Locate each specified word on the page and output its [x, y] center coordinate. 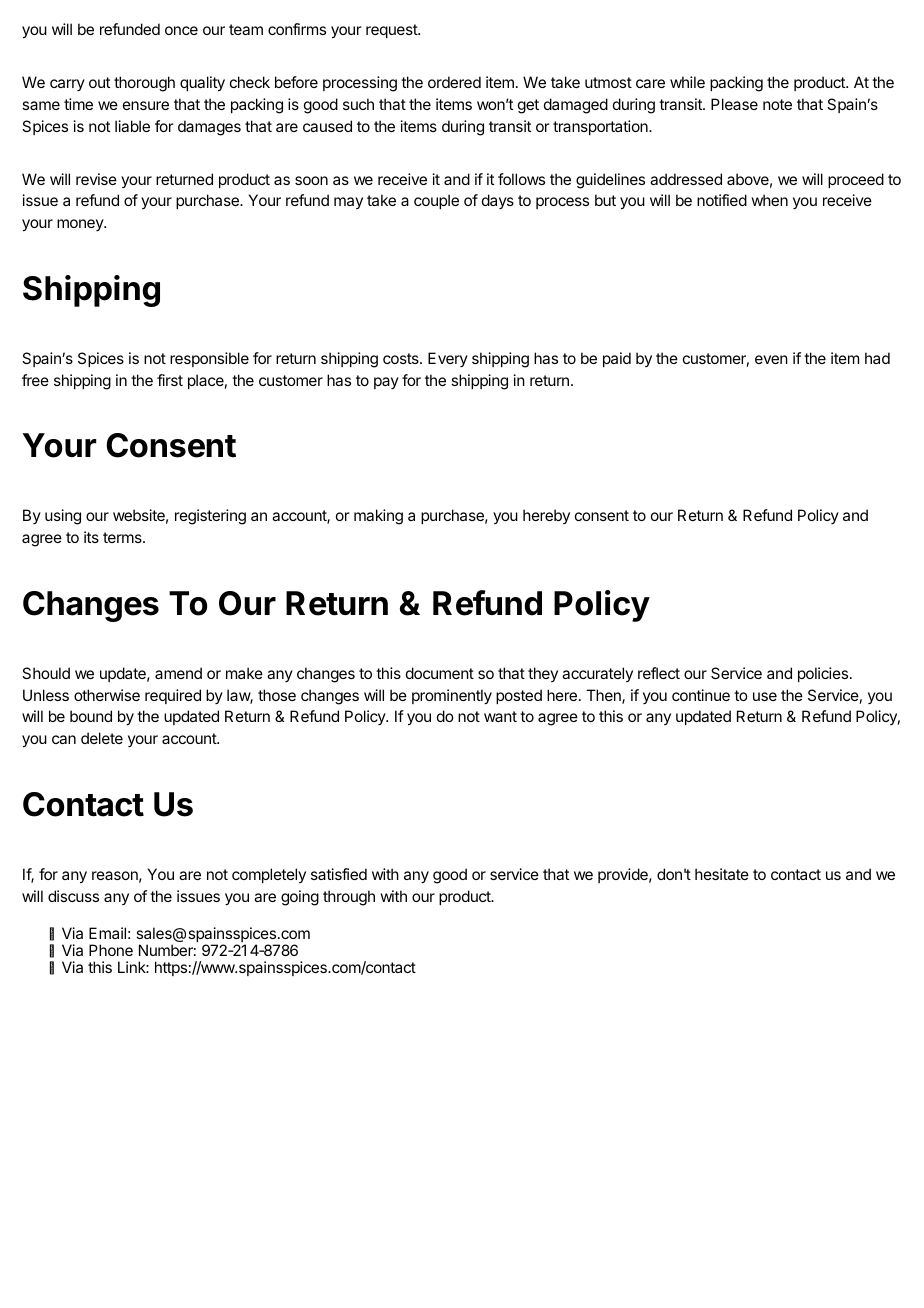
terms [123, 537]
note [777, 104]
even [771, 359]
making [378, 517]
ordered [454, 82]
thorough [144, 84]
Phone [111, 950]
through [349, 898]
